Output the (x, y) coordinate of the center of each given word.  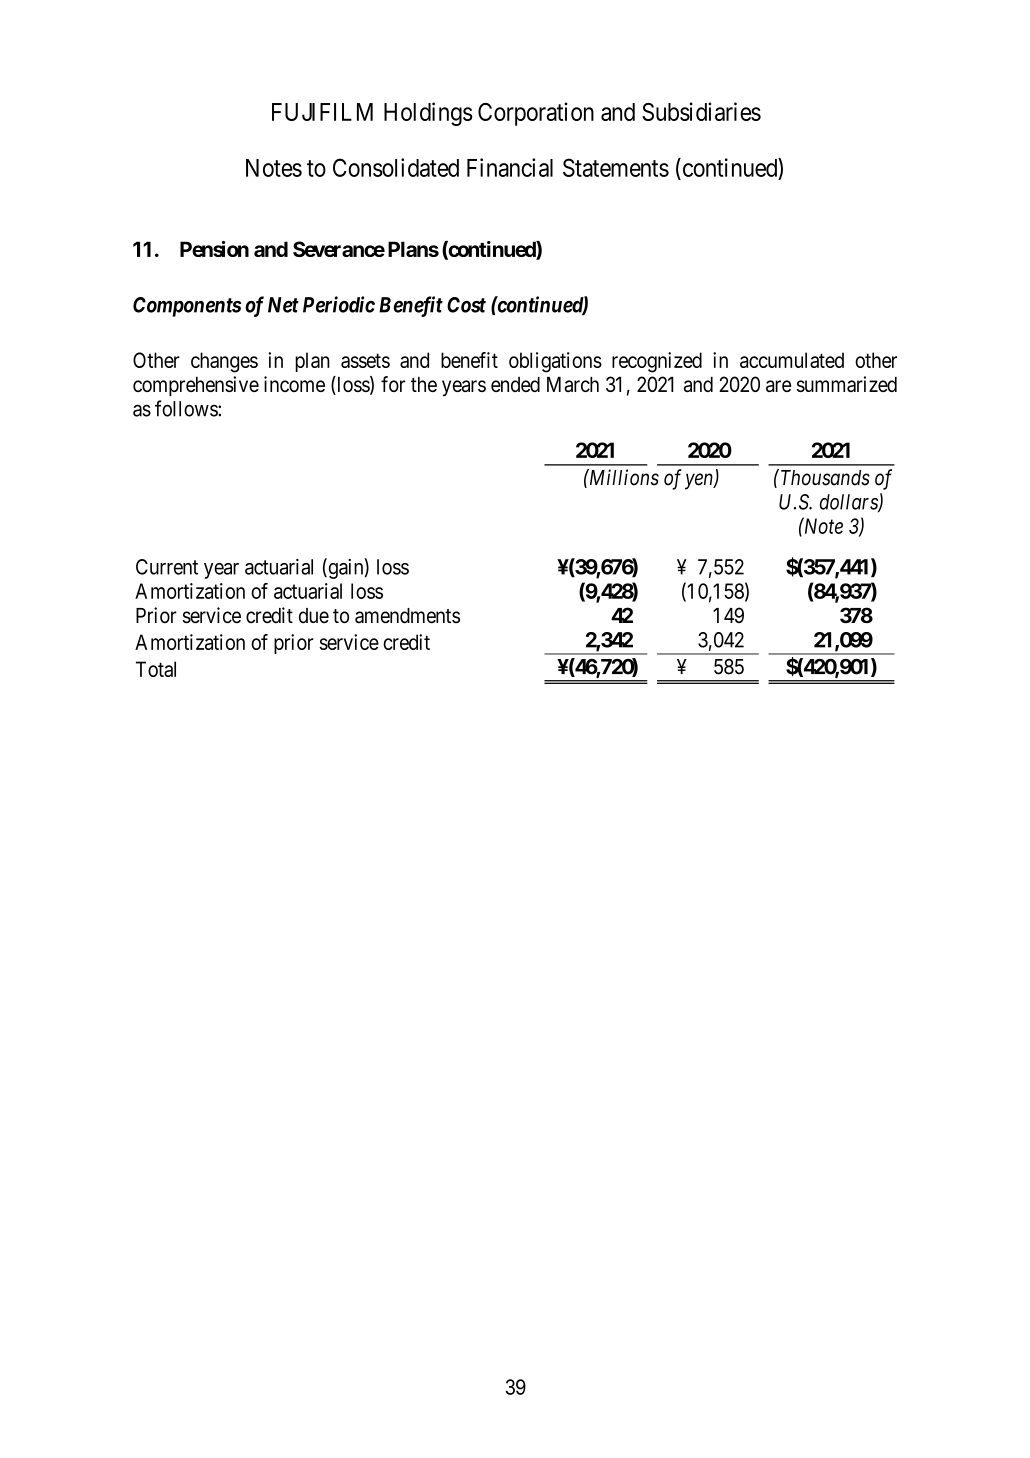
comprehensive (196, 386)
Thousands (824, 477)
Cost (466, 305)
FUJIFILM (322, 112)
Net (283, 305)
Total (156, 669)
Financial (510, 167)
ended (515, 384)
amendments (407, 616)
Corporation (536, 114)
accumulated (792, 360)
